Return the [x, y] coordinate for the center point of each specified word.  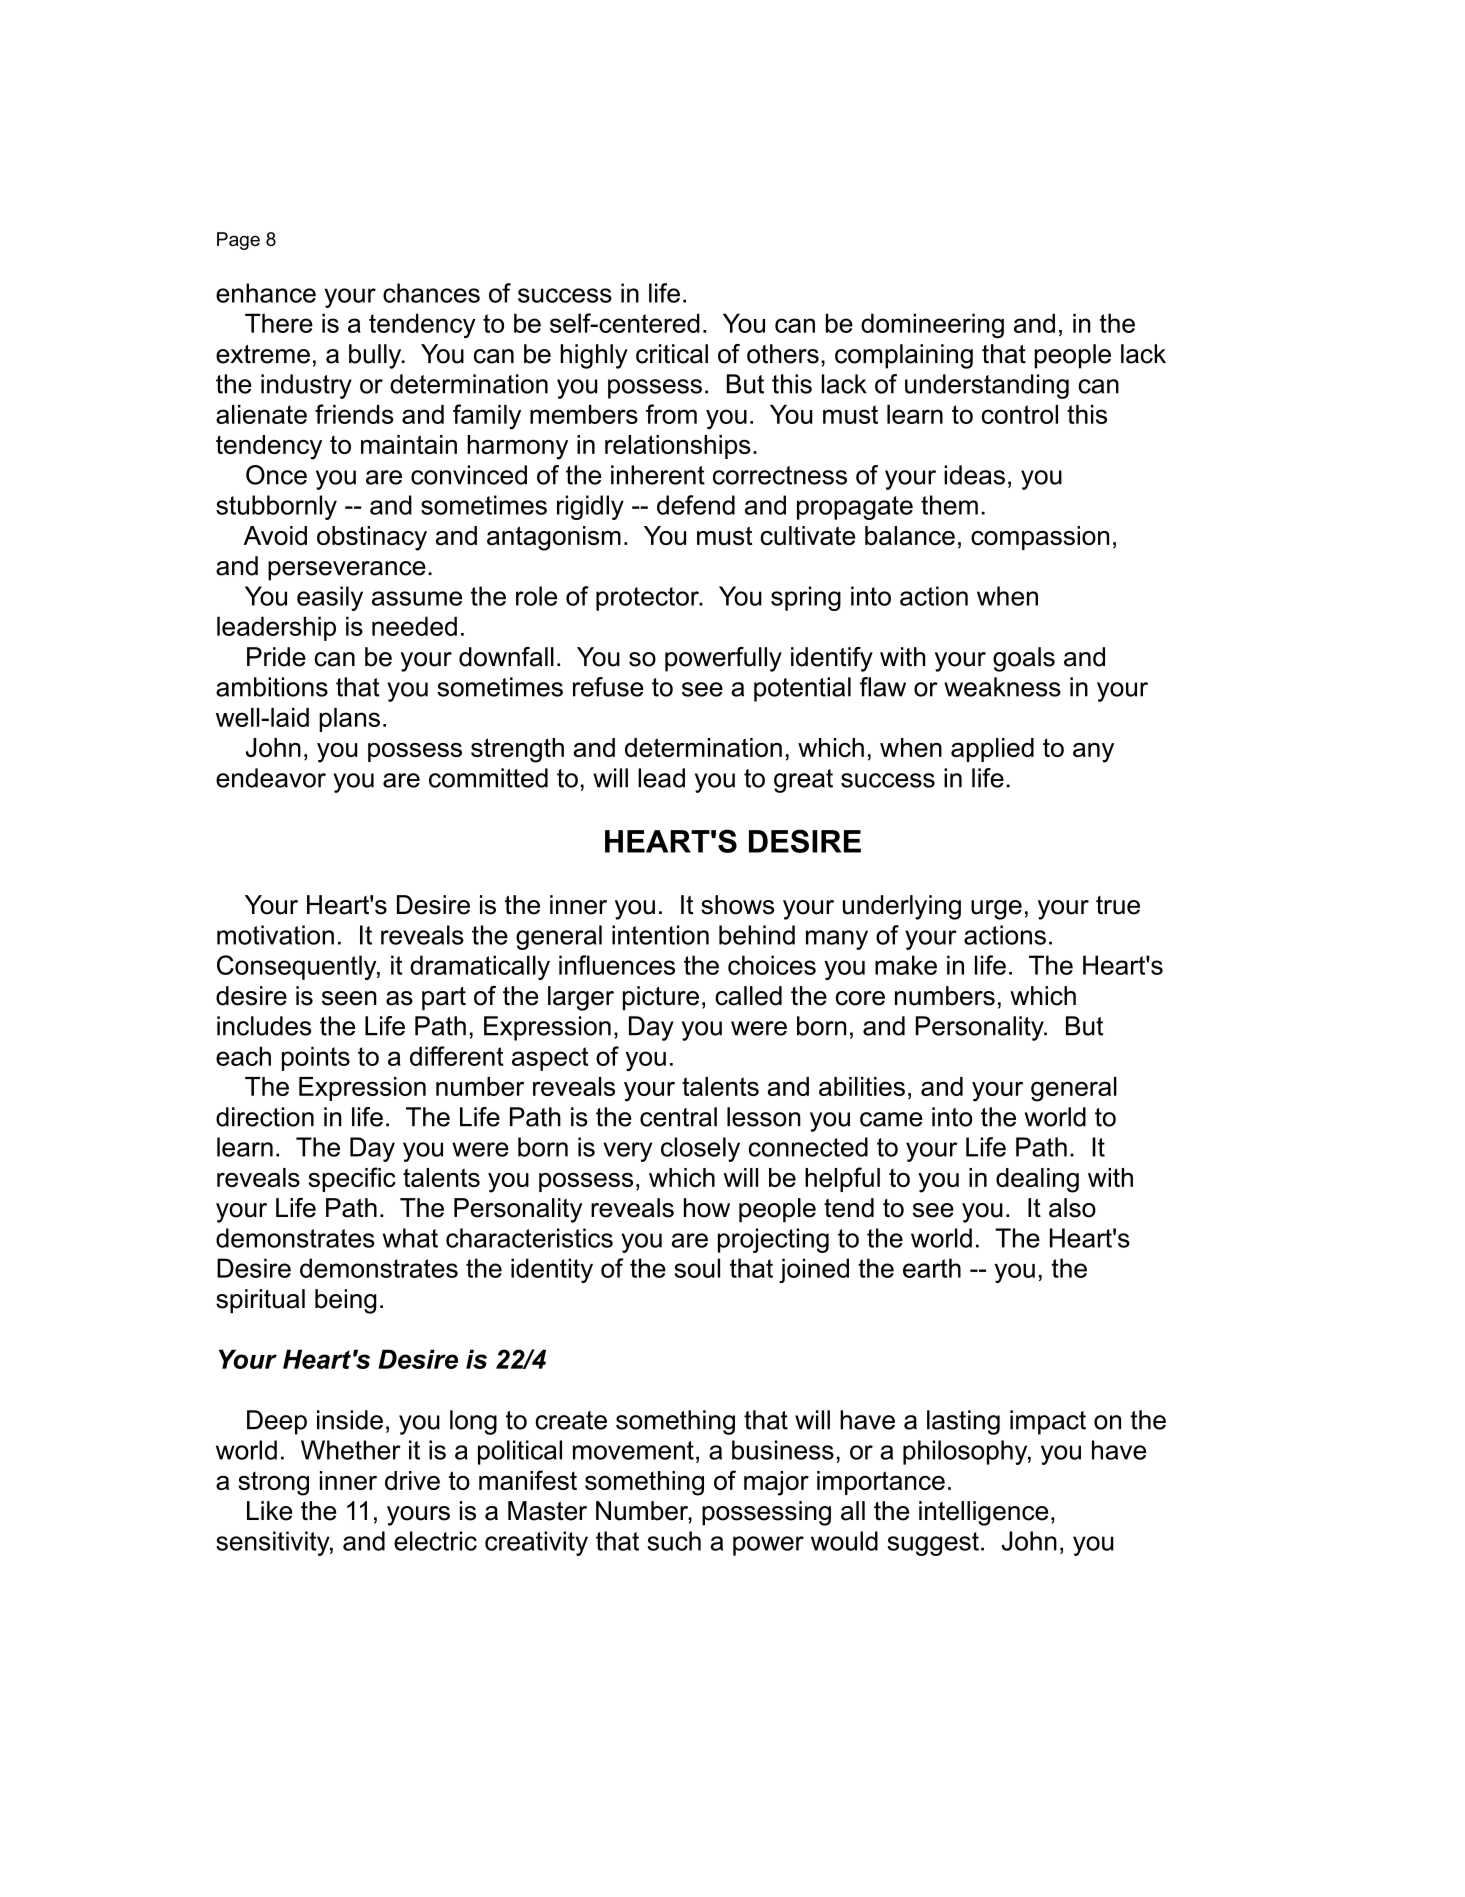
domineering [932, 325]
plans [349, 720]
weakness [1002, 687]
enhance [266, 293]
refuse [608, 687]
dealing [1037, 1180]
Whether [351, 1450]
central [678, 1117]
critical [672, 354]
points [316, 1058]
